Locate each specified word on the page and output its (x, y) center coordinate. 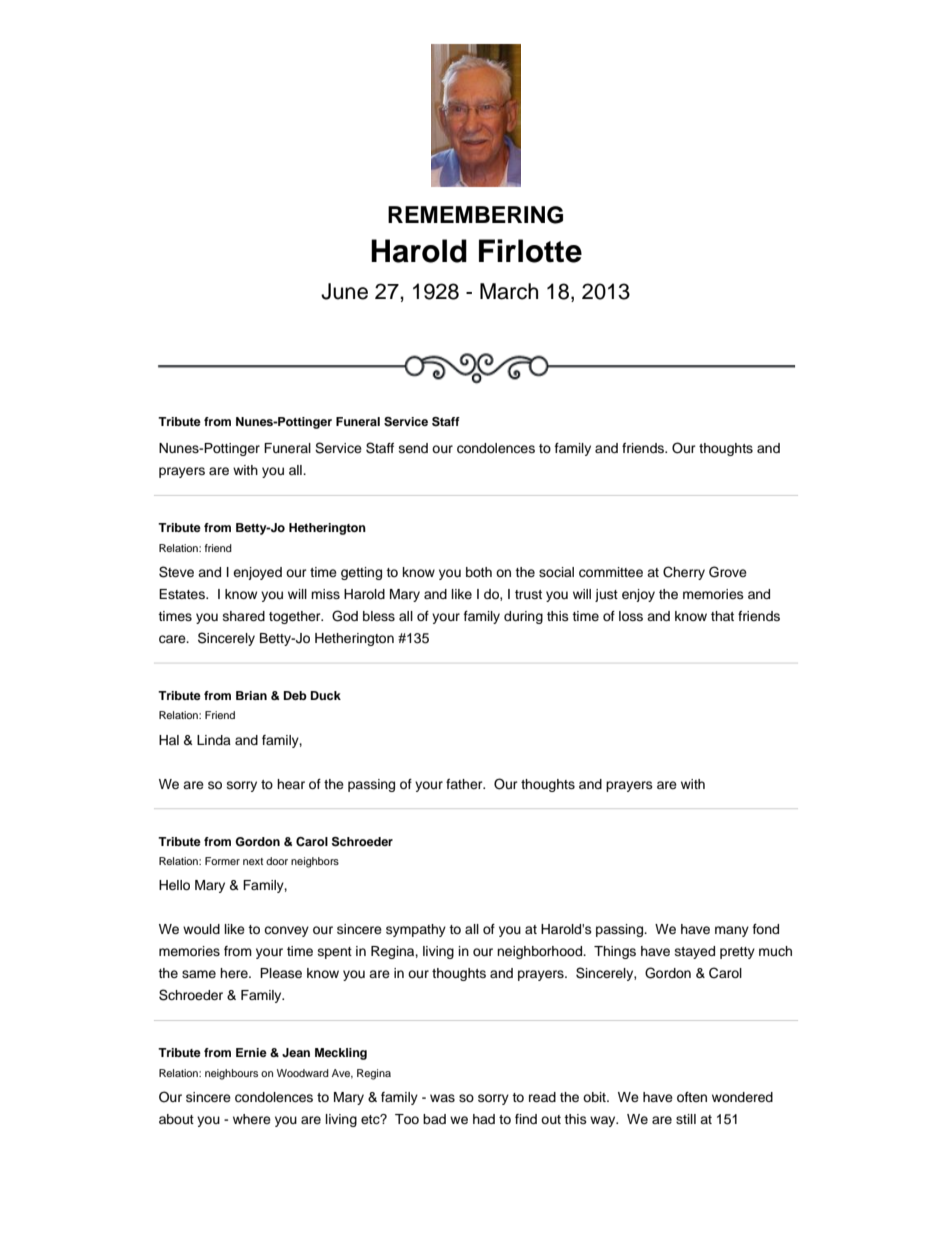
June (344, 291)
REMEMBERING (475, 215)
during (523, 617)
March (509, 291)
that (722, 616)
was (442, 1098)
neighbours (231, 1074)
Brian (251, 695)
